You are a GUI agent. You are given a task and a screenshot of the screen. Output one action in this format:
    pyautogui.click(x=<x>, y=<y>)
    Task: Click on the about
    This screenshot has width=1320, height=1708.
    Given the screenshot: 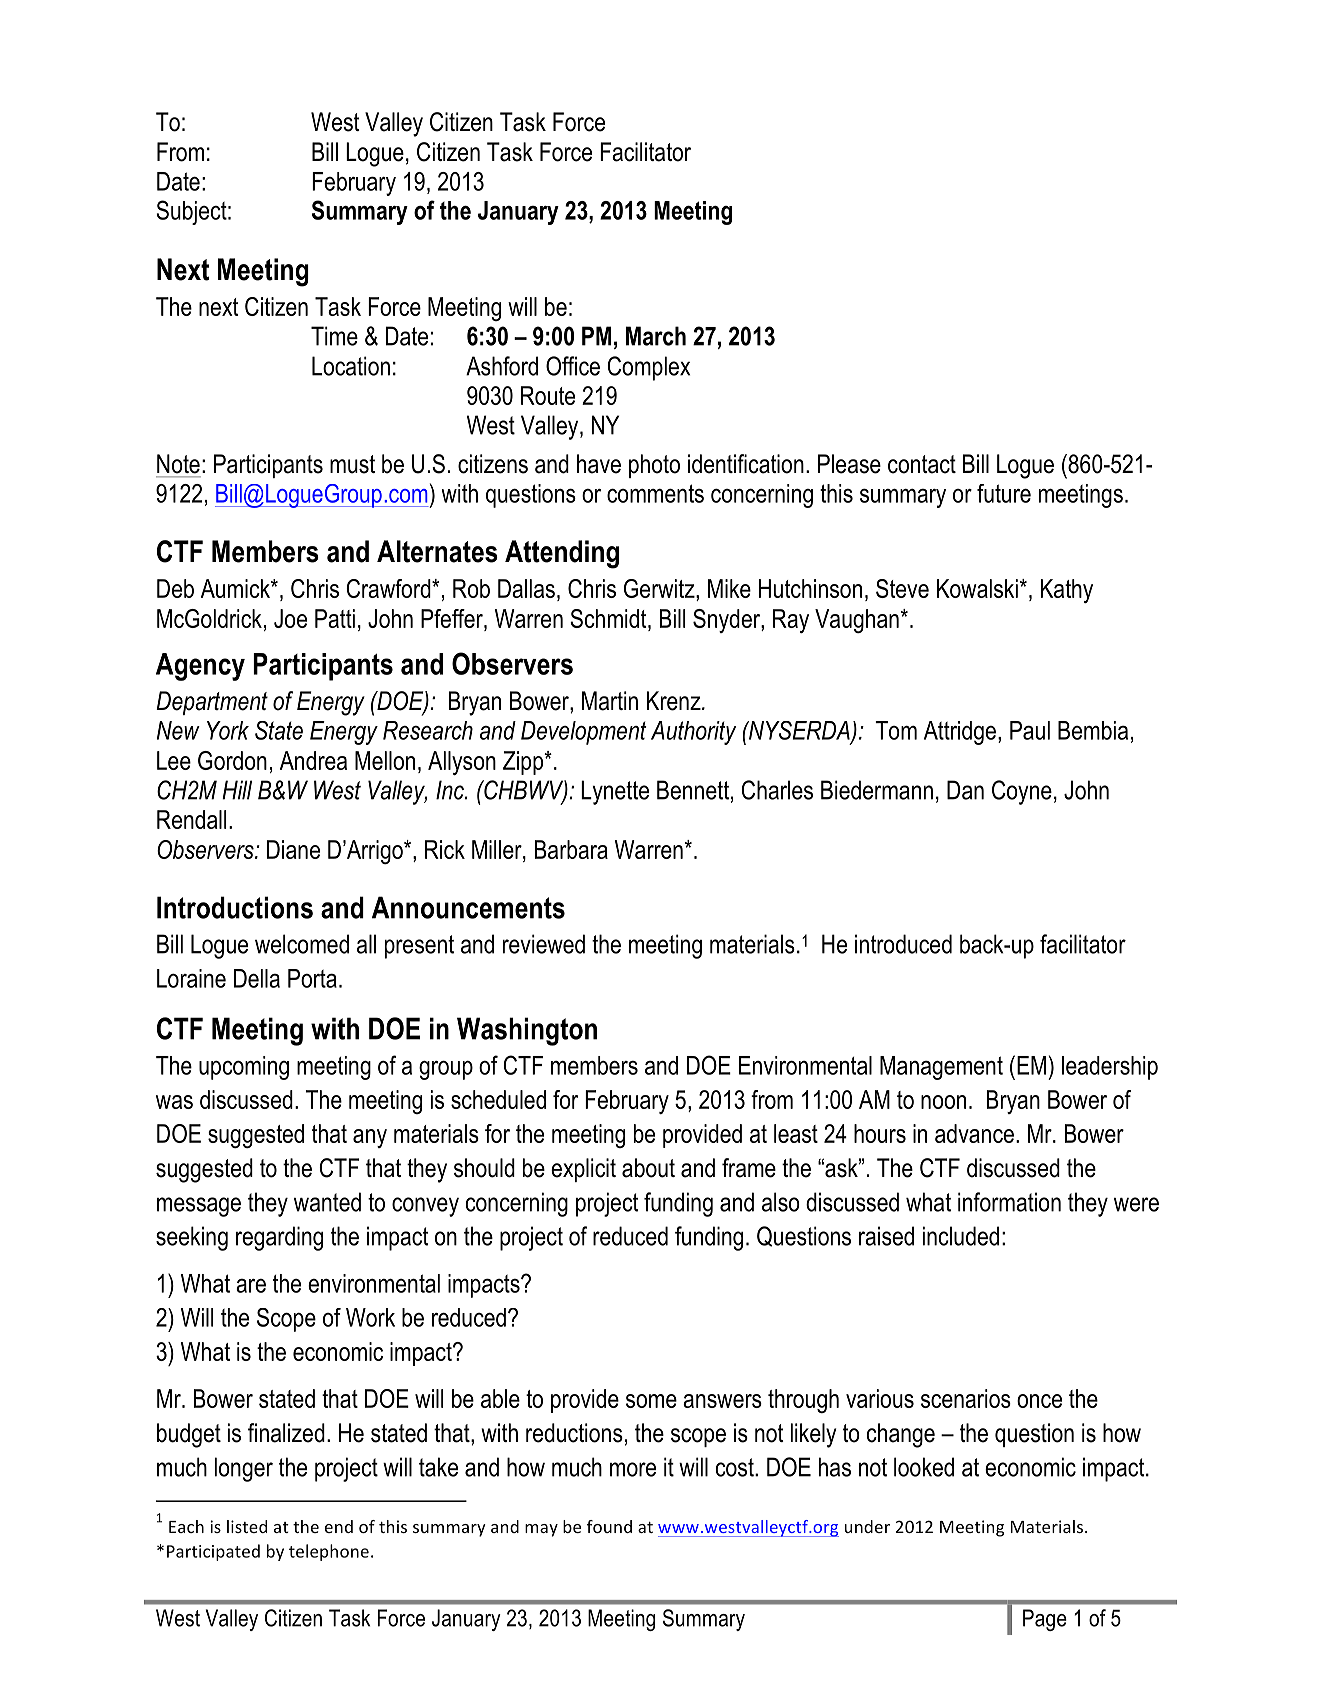 What is the action you would take?
    pyautogui.click(x=648, y=1168)
